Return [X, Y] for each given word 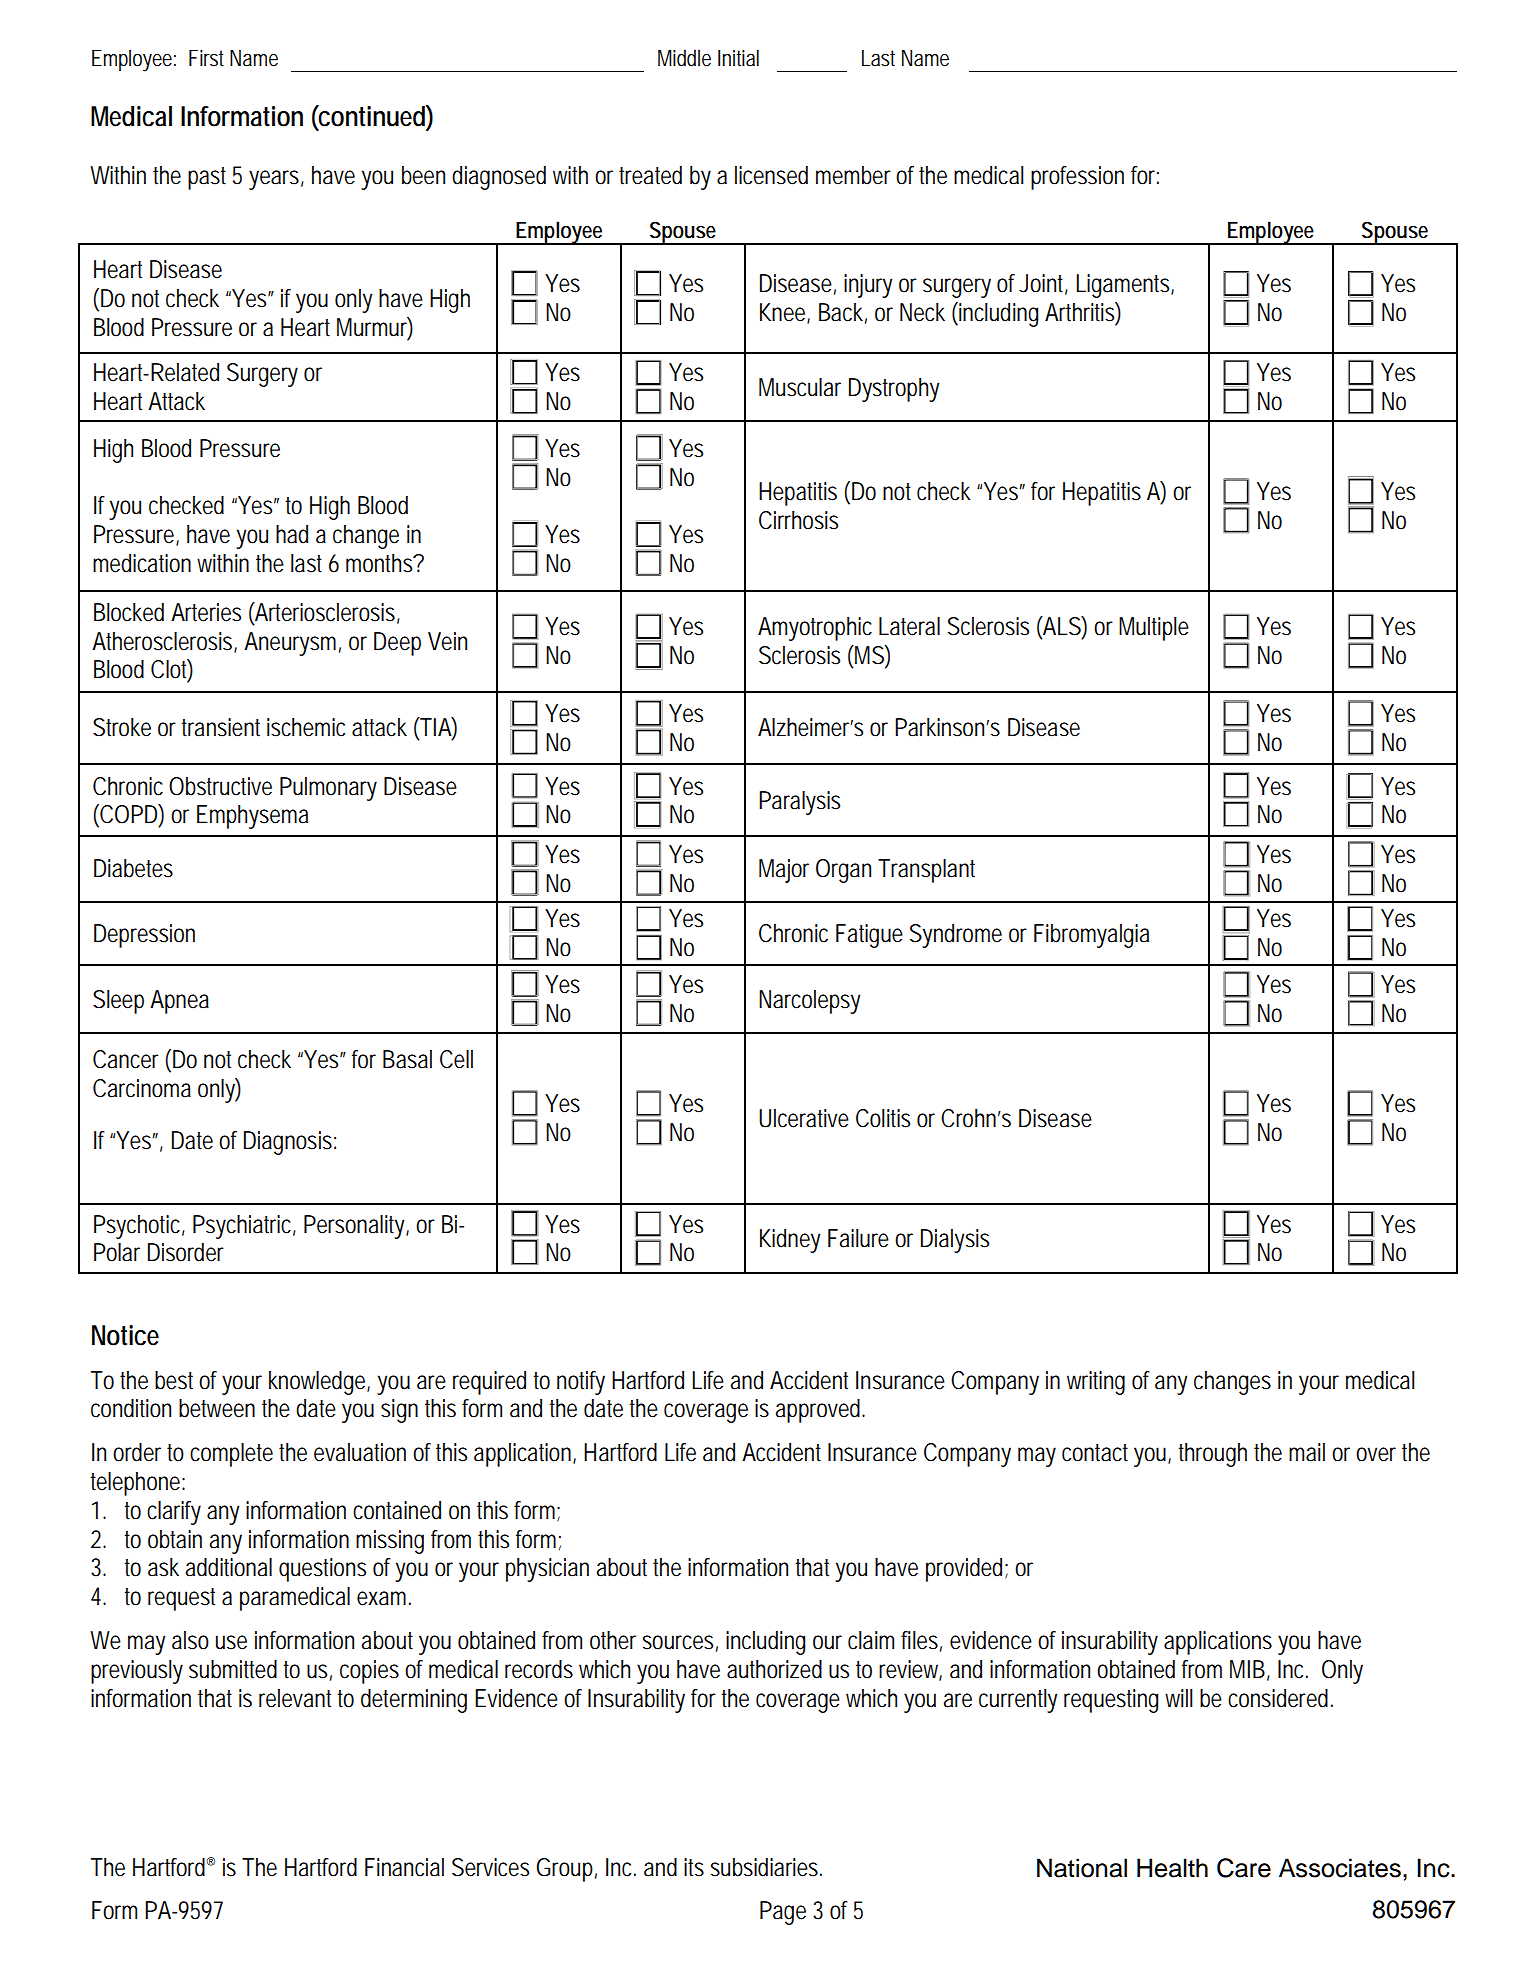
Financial [404, 1867]
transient [220, 727]
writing [1096, 1383]
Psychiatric [244, 1227]
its [694, 1867]
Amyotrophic [815, 629]
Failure [858, 1238]
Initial [738, 58]
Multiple [1154, 629]
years [276, 180]
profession [1077, 178]
